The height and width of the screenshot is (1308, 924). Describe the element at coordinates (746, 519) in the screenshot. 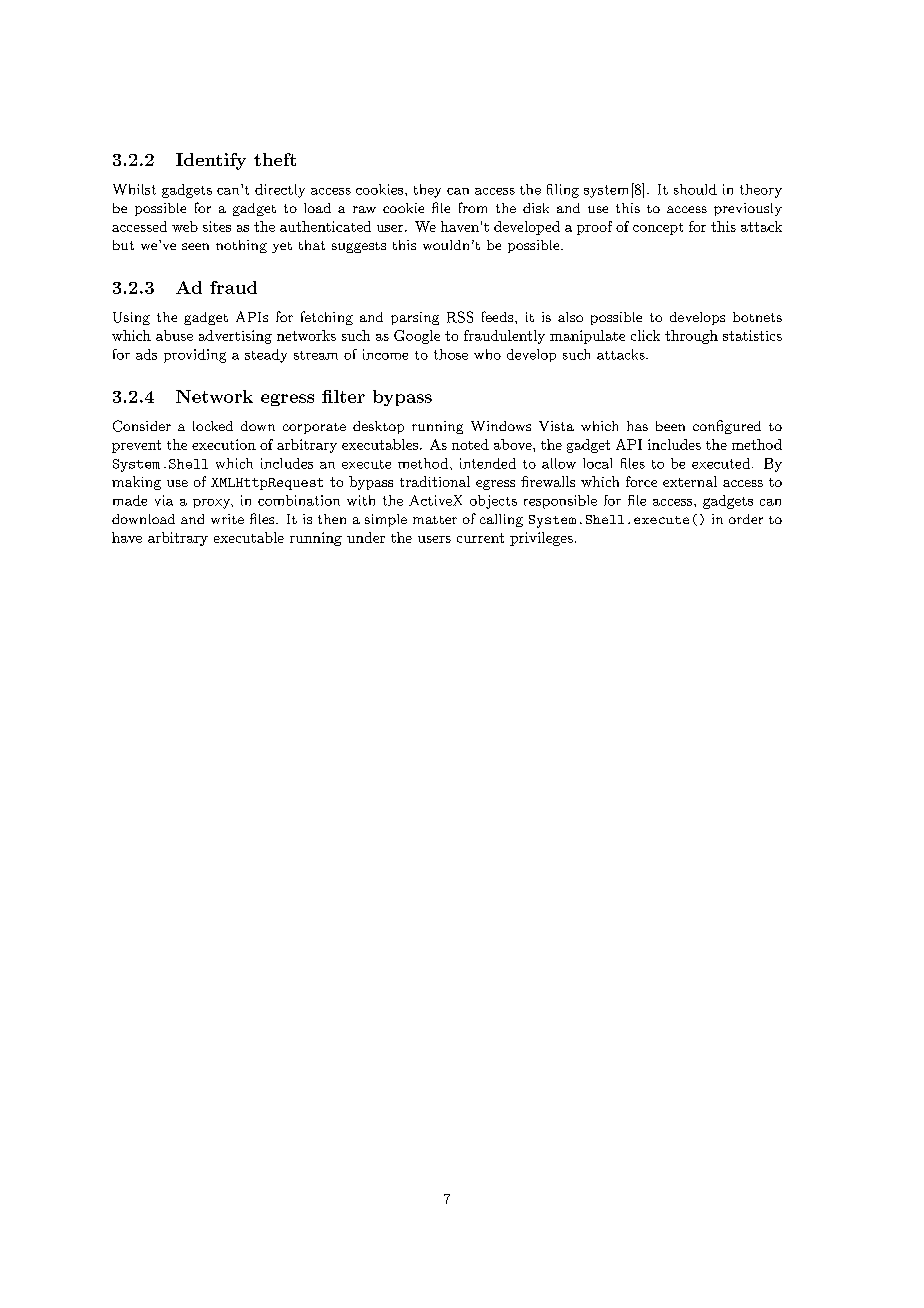

I see `order` at that location.
